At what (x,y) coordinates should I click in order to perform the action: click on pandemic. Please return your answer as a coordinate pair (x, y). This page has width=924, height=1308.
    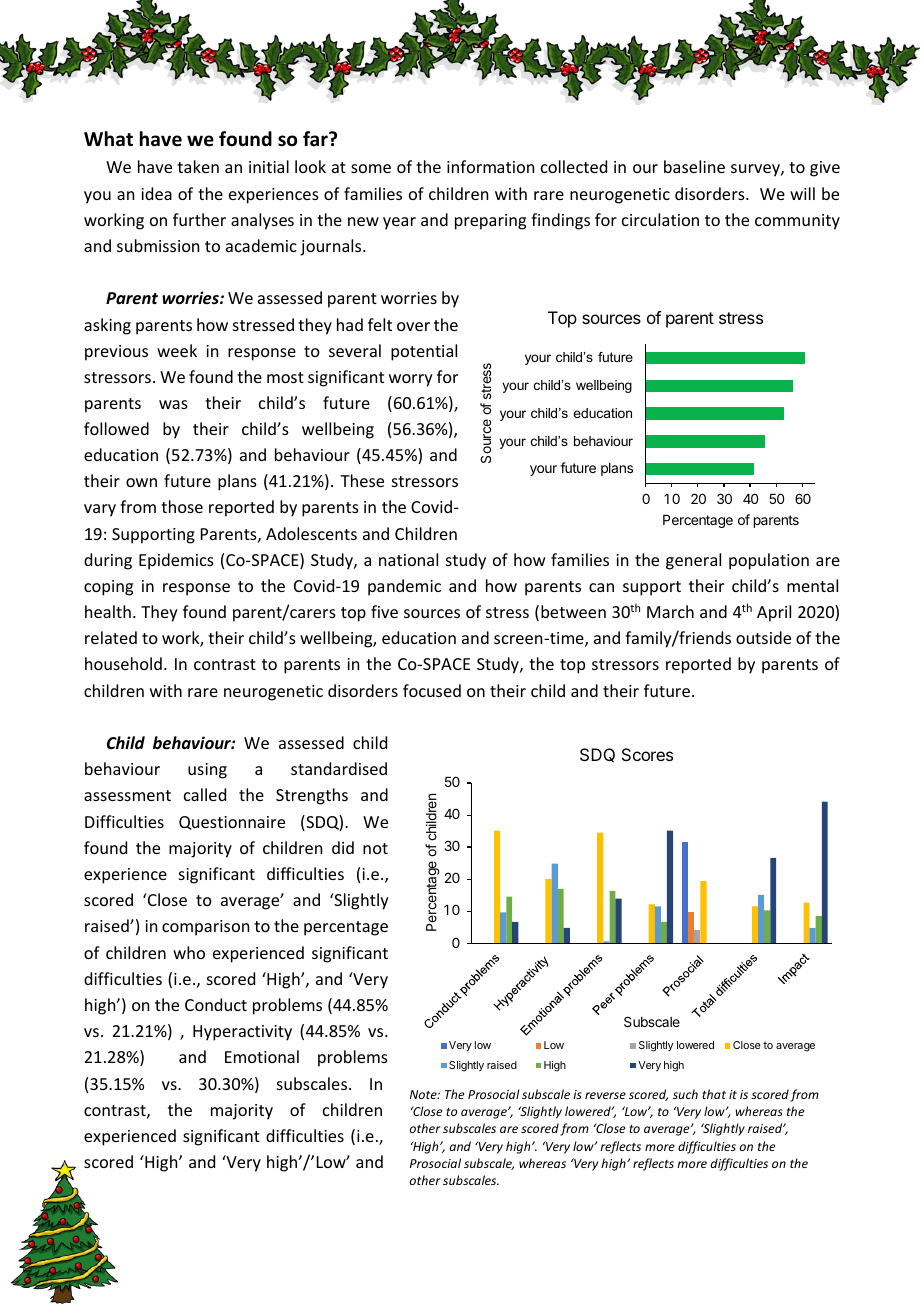
    Looking at the image, I should click on (404, 587).
